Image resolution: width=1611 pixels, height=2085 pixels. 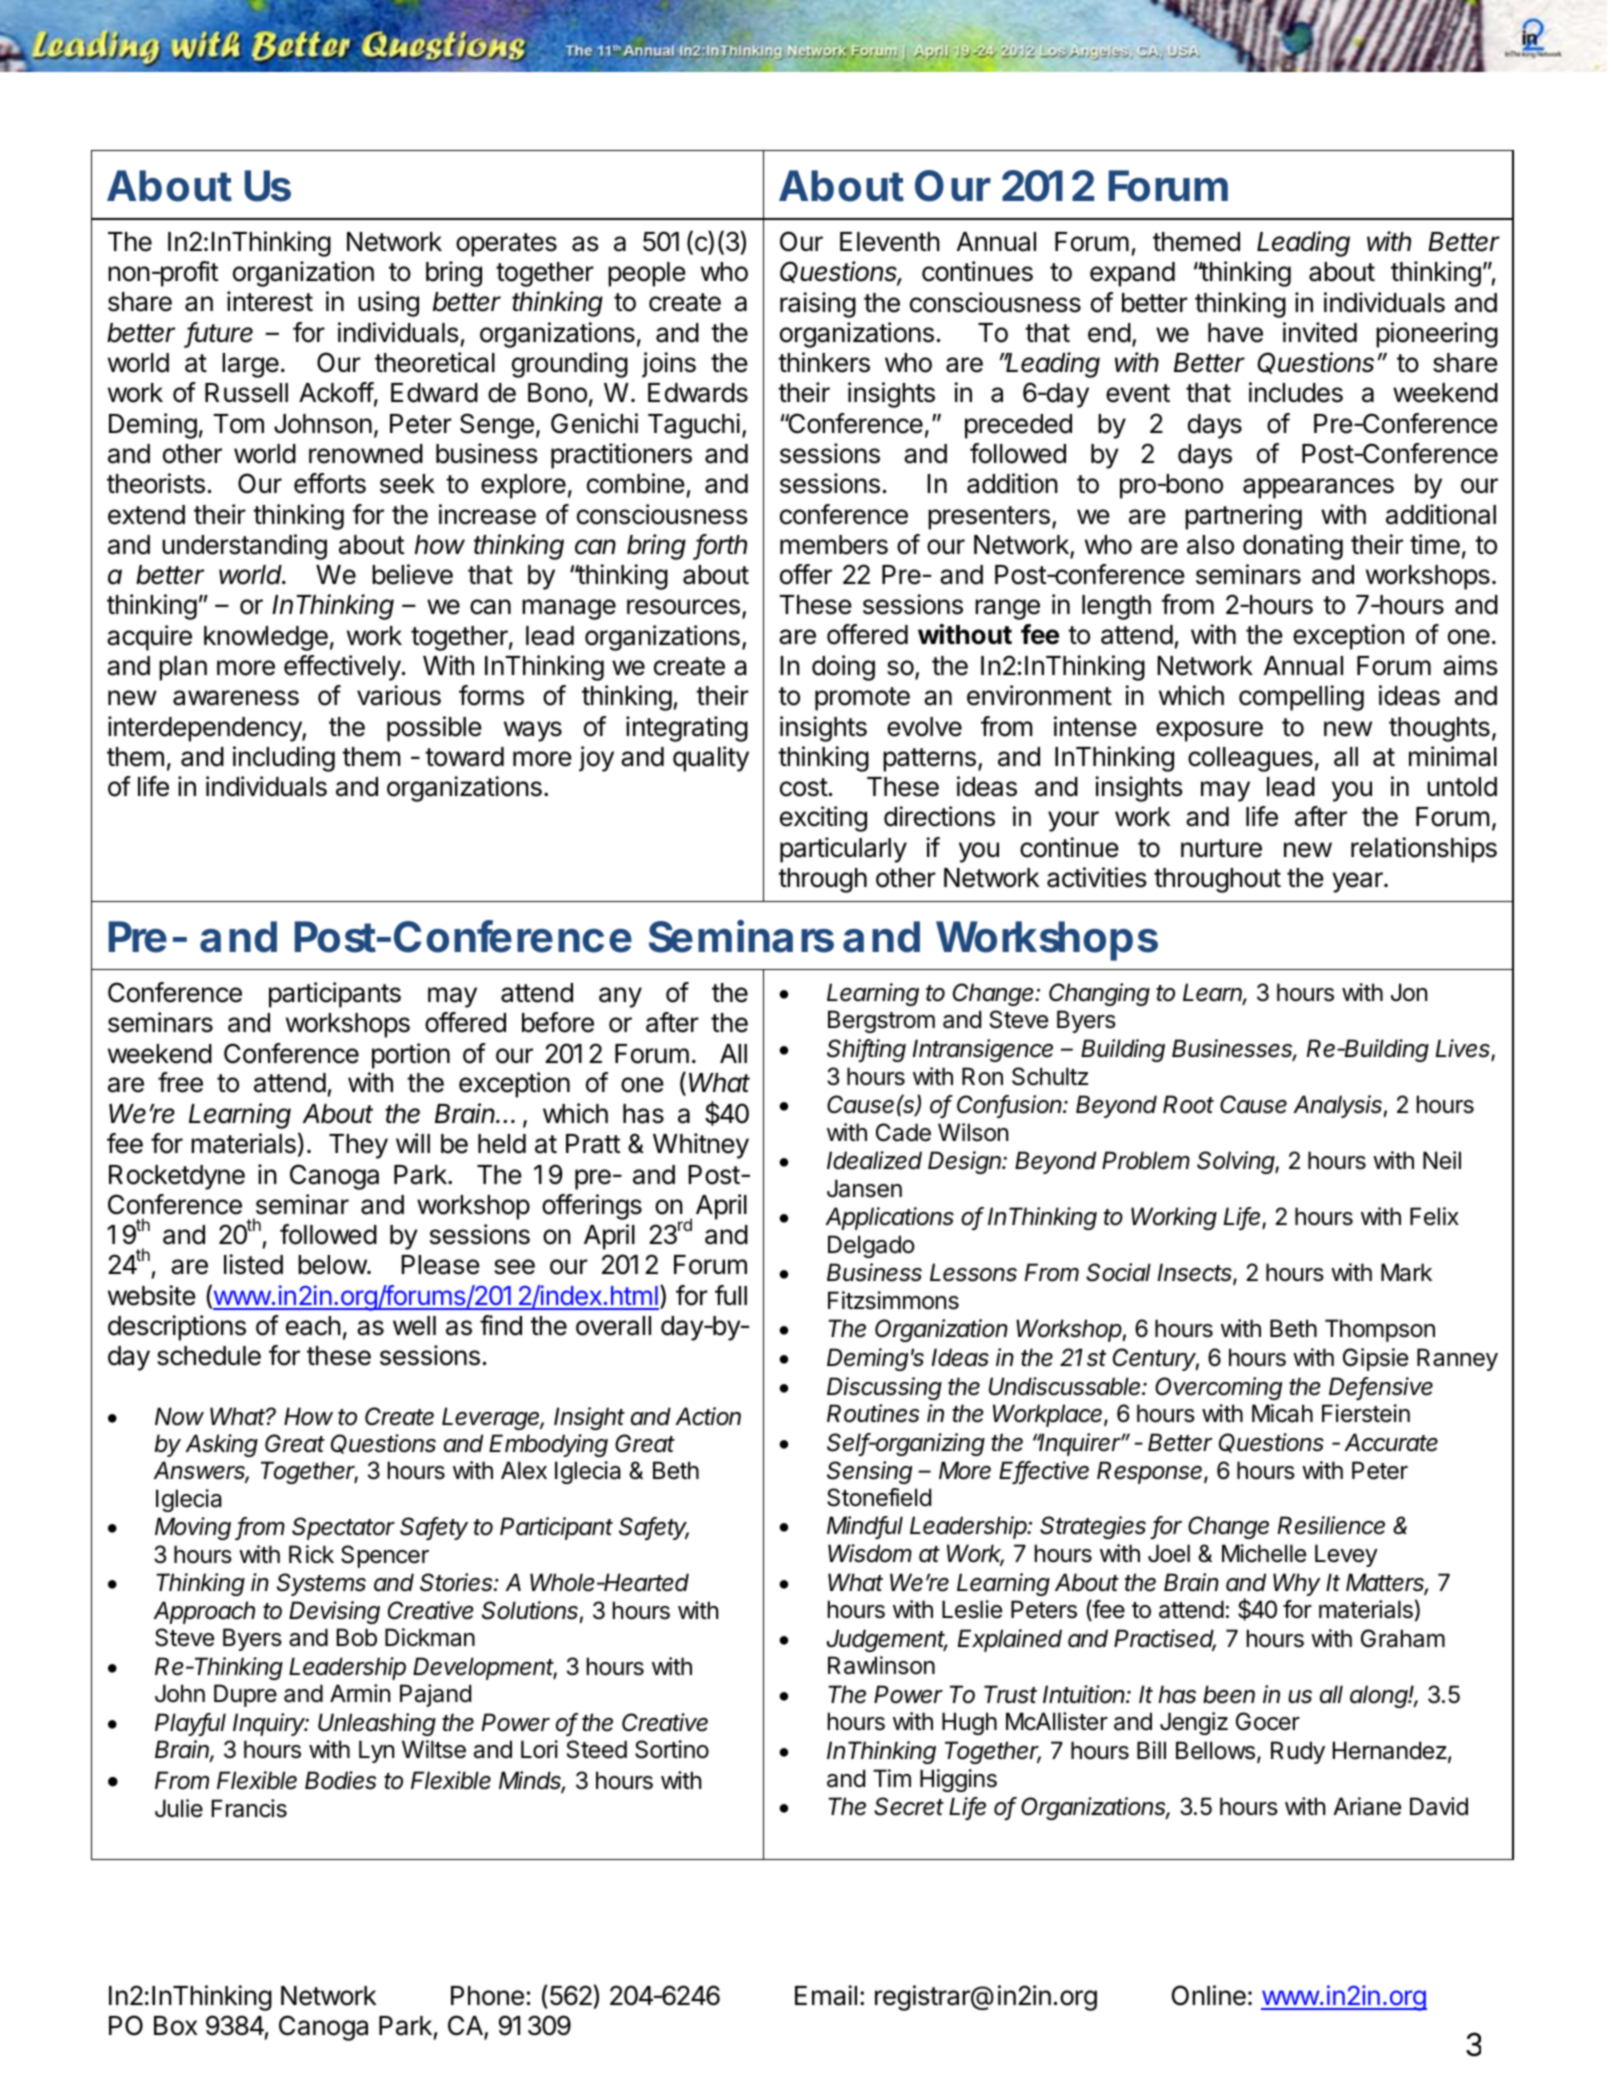 What do you see at coordinates (818, 305) in the screenshot?
I see `raising` at bounding box center [818, 305].
